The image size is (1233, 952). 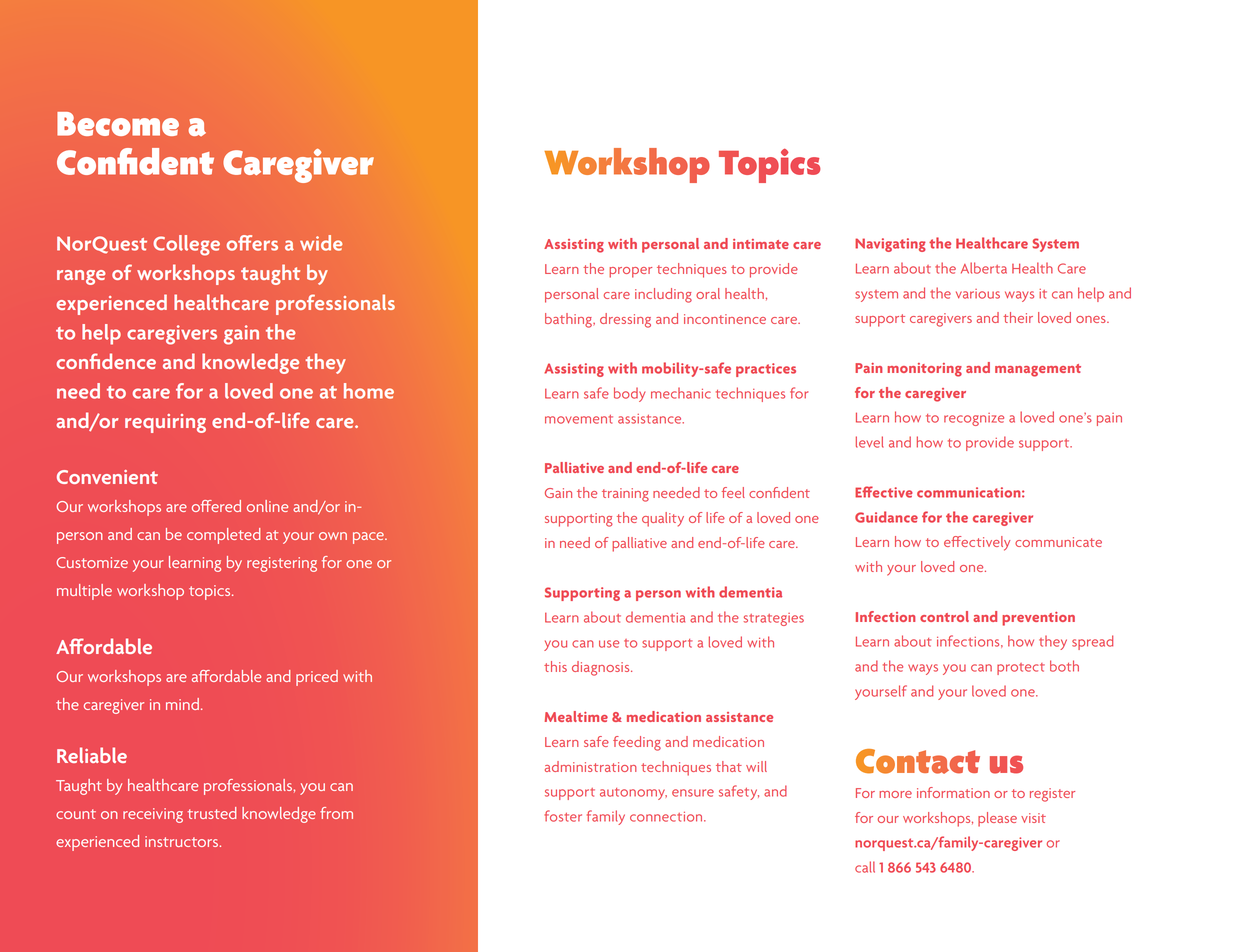 What do you see at coordinates (761, 244) in the page?
I see `intimate` at bounding box center [761, 244].
